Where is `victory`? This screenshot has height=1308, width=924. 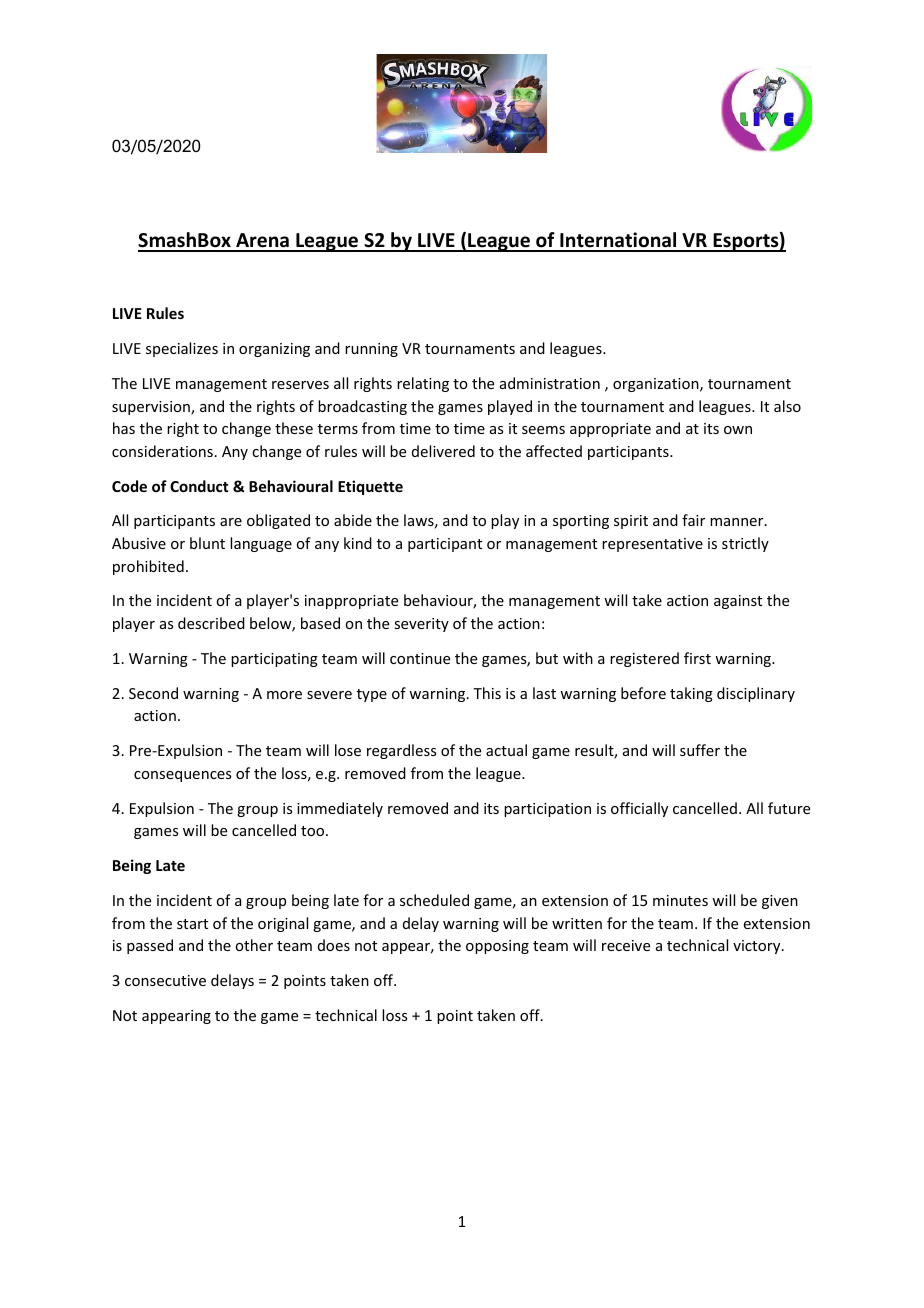 victory is located at coordinates (758, 947).
